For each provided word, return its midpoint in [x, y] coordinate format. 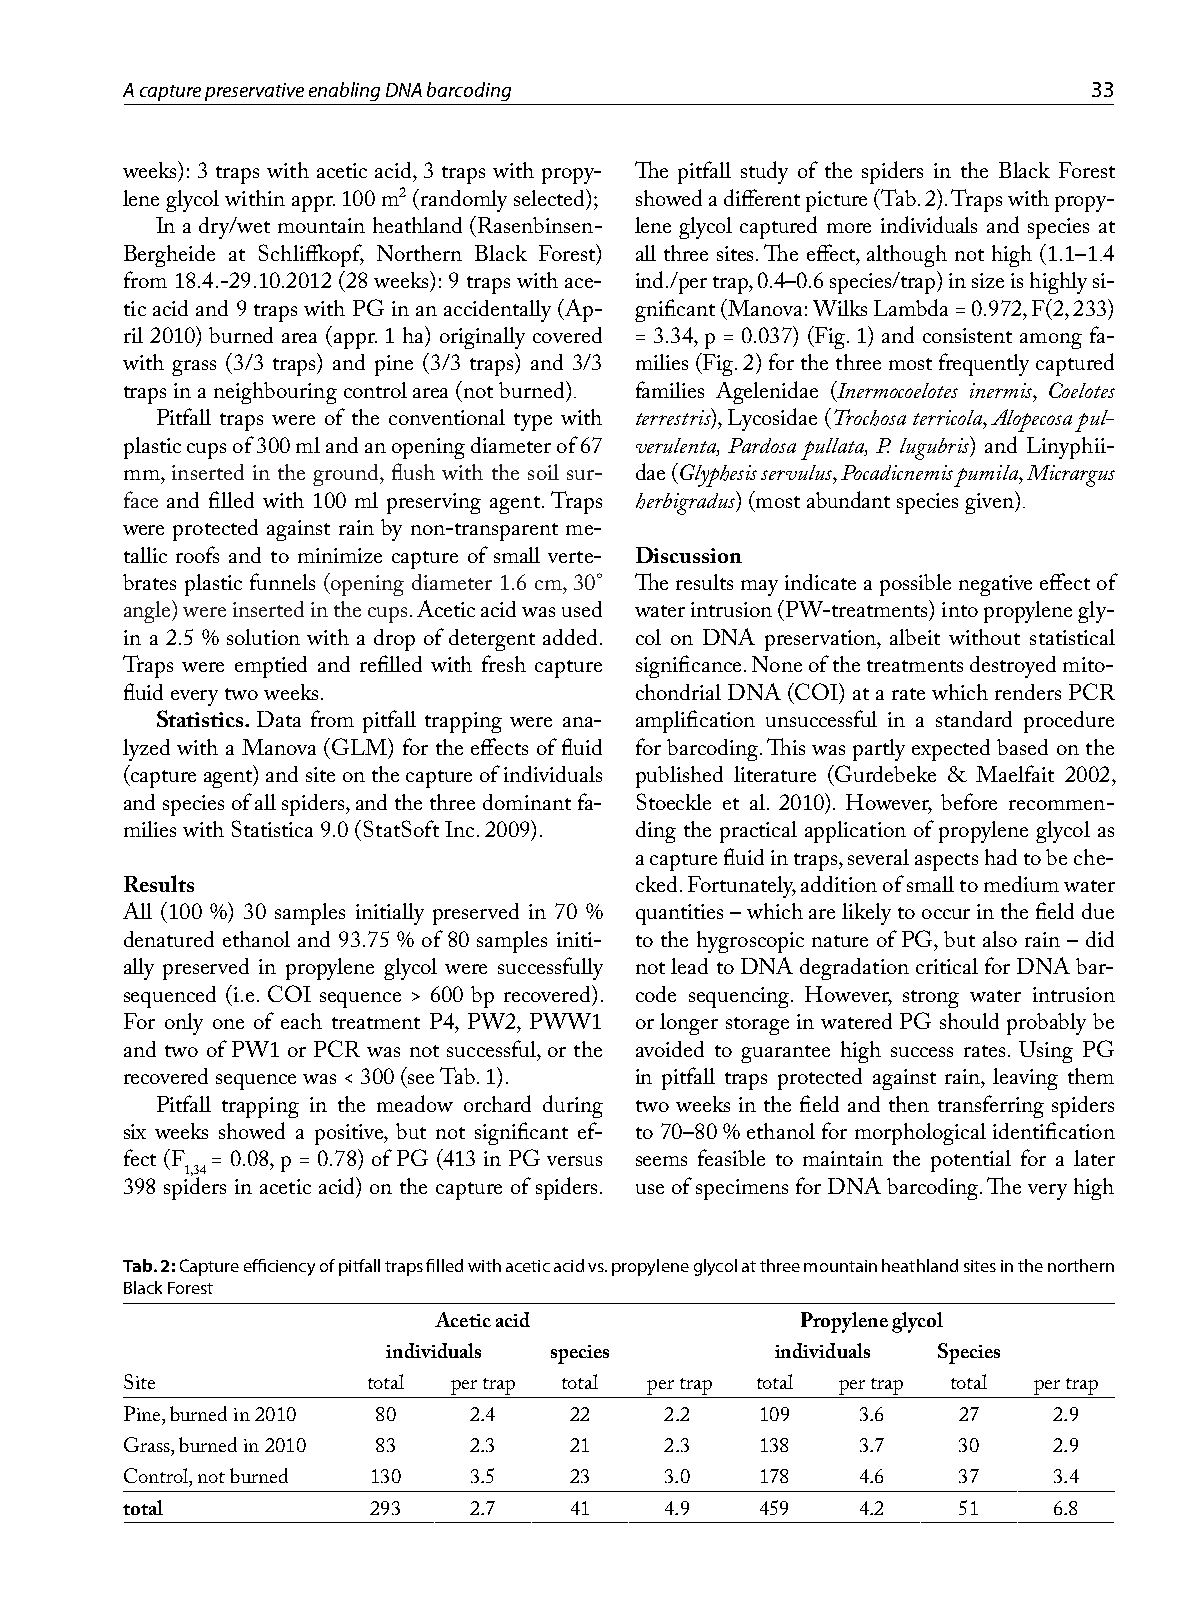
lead [689, 966]
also [1000, 939]
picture [836, 201]
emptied [271, 667]
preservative [254, 92]
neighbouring [275, 393]
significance [688, 666]
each [301, 1021]
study [764, 172]
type [533, 422]
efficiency [279, 1267]
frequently [984, 364]
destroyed [1013, 667]
